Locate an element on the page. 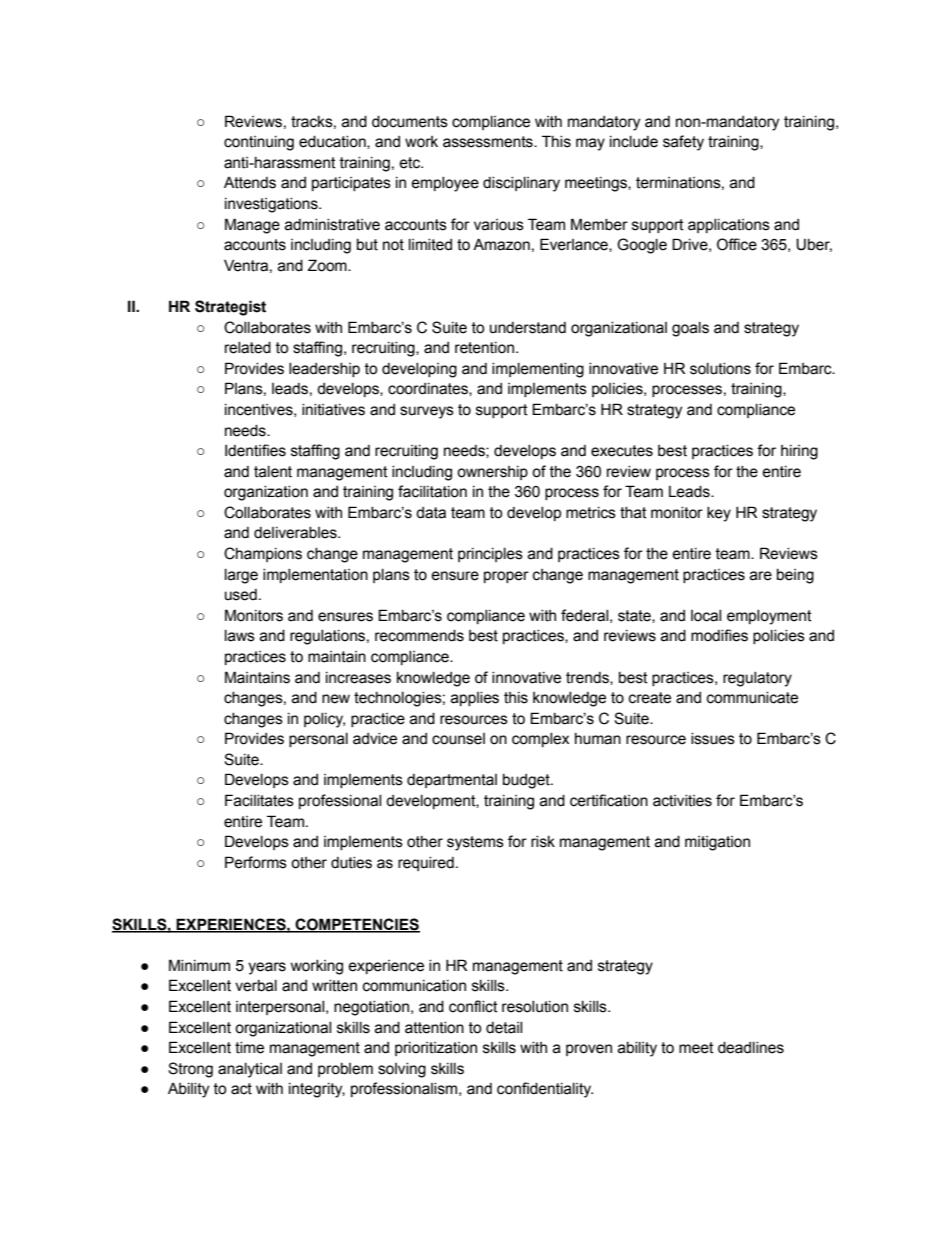 The width and height of the document is (952, 1233). solutions is located at coordinates (720, 369).
